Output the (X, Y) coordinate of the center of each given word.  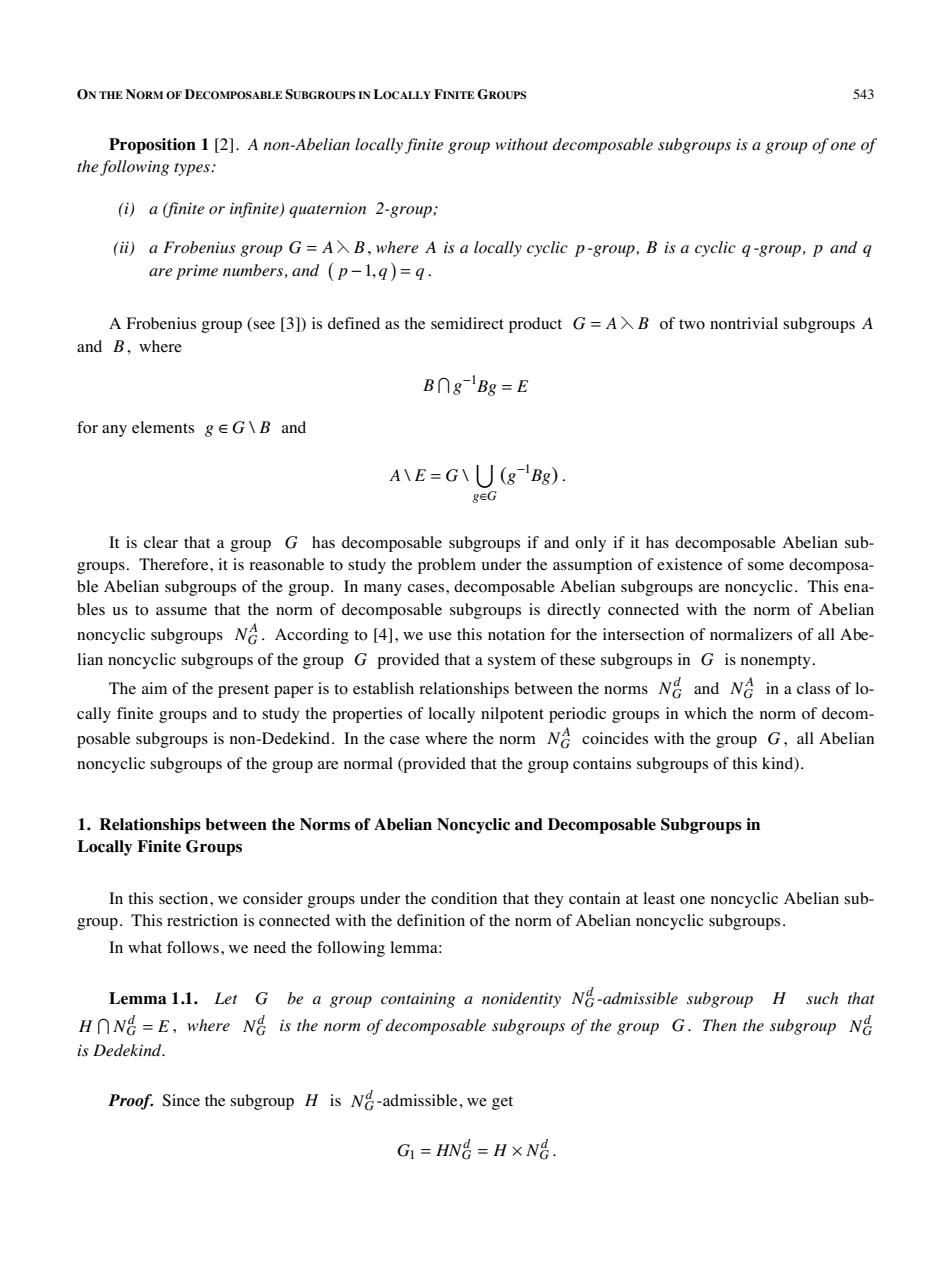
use (440, 636)
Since (181, 1100)
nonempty (777, 662)
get (502, 1103)
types (193, 169)
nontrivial (744, 323)
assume (181, 611)
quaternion (327, 210)
